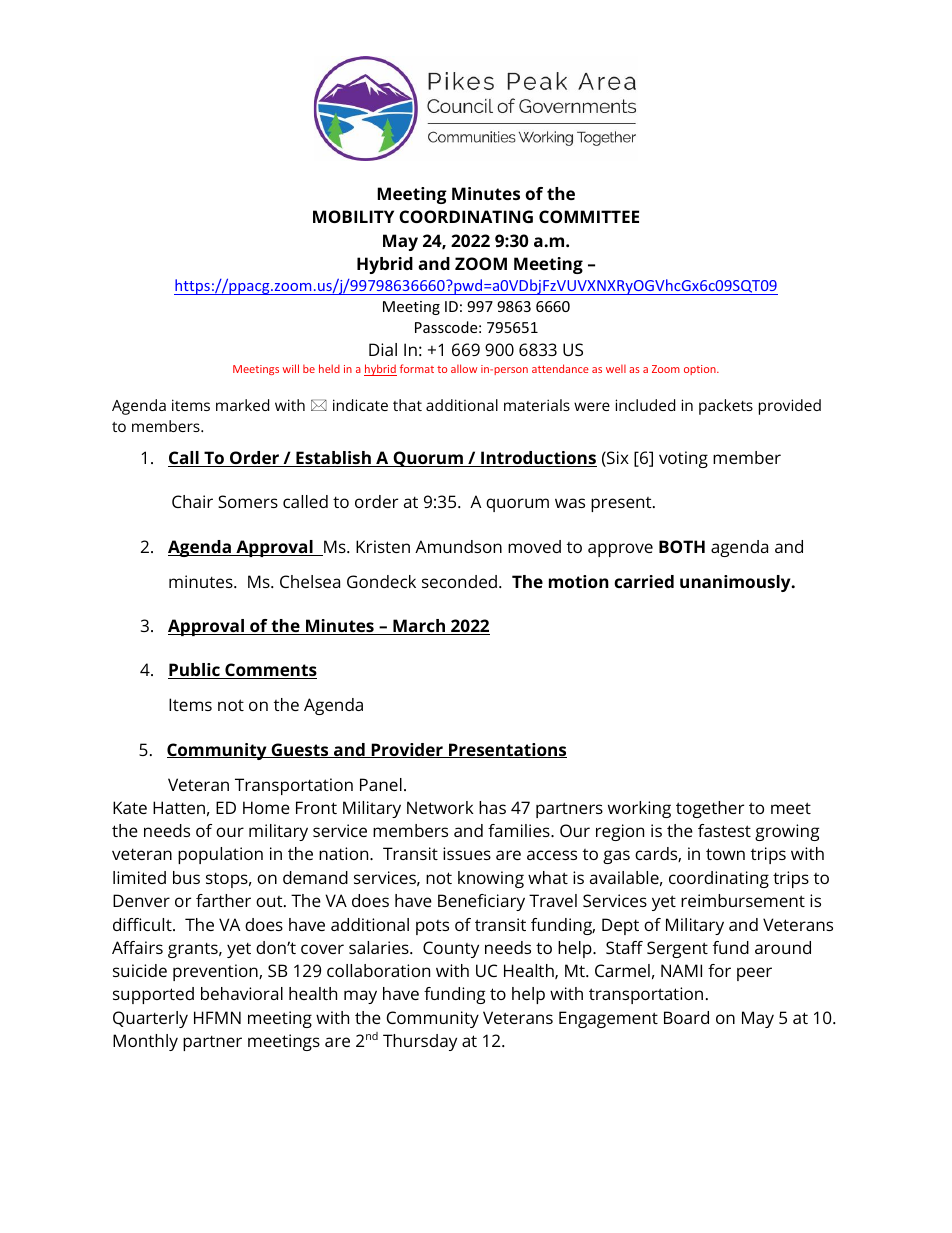  Describe the element at coordinates (242, 993) in the screenshot. I see `behavioral` at that location.
